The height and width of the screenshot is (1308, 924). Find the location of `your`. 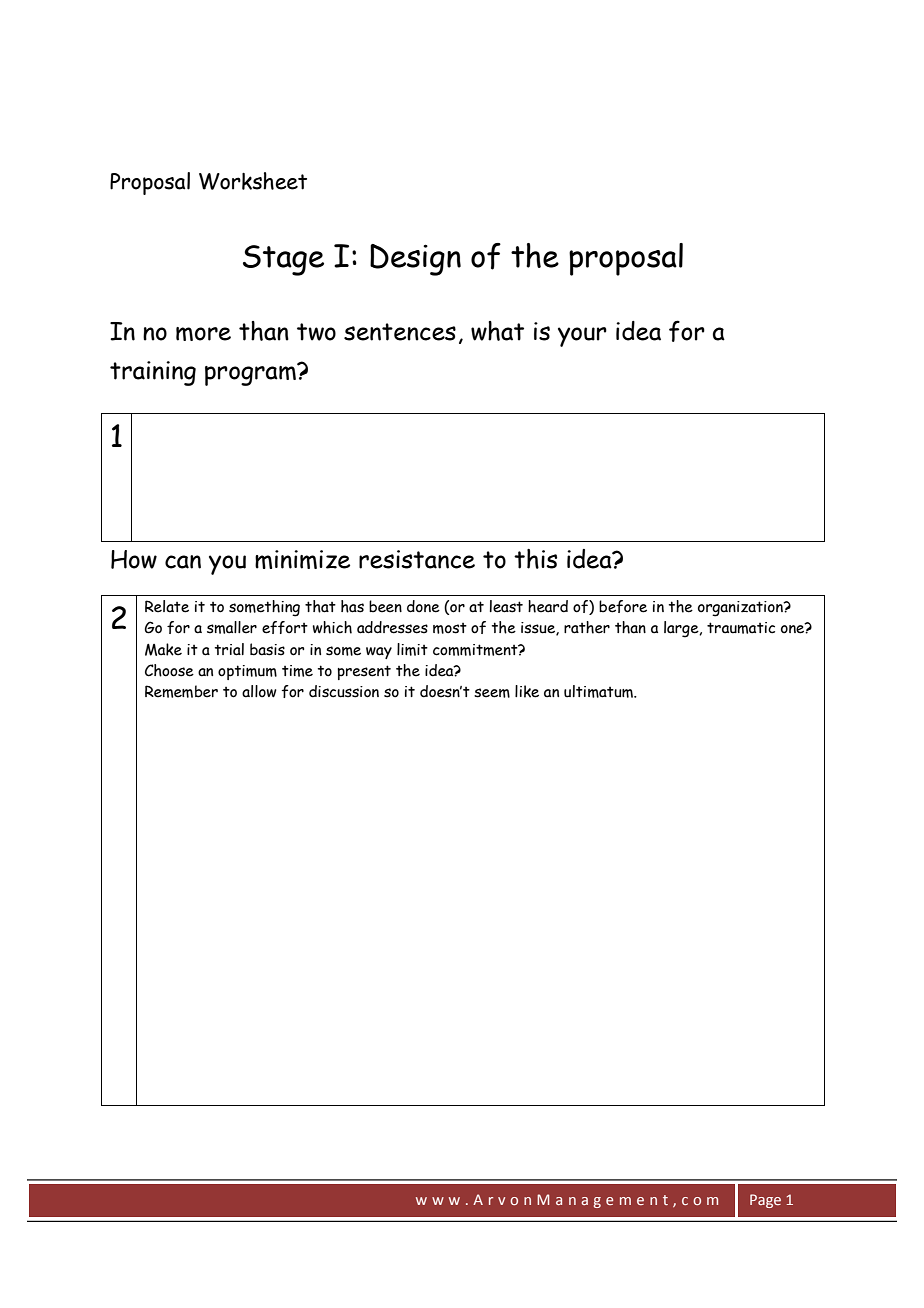

your is located at coordinates (582, 337).
